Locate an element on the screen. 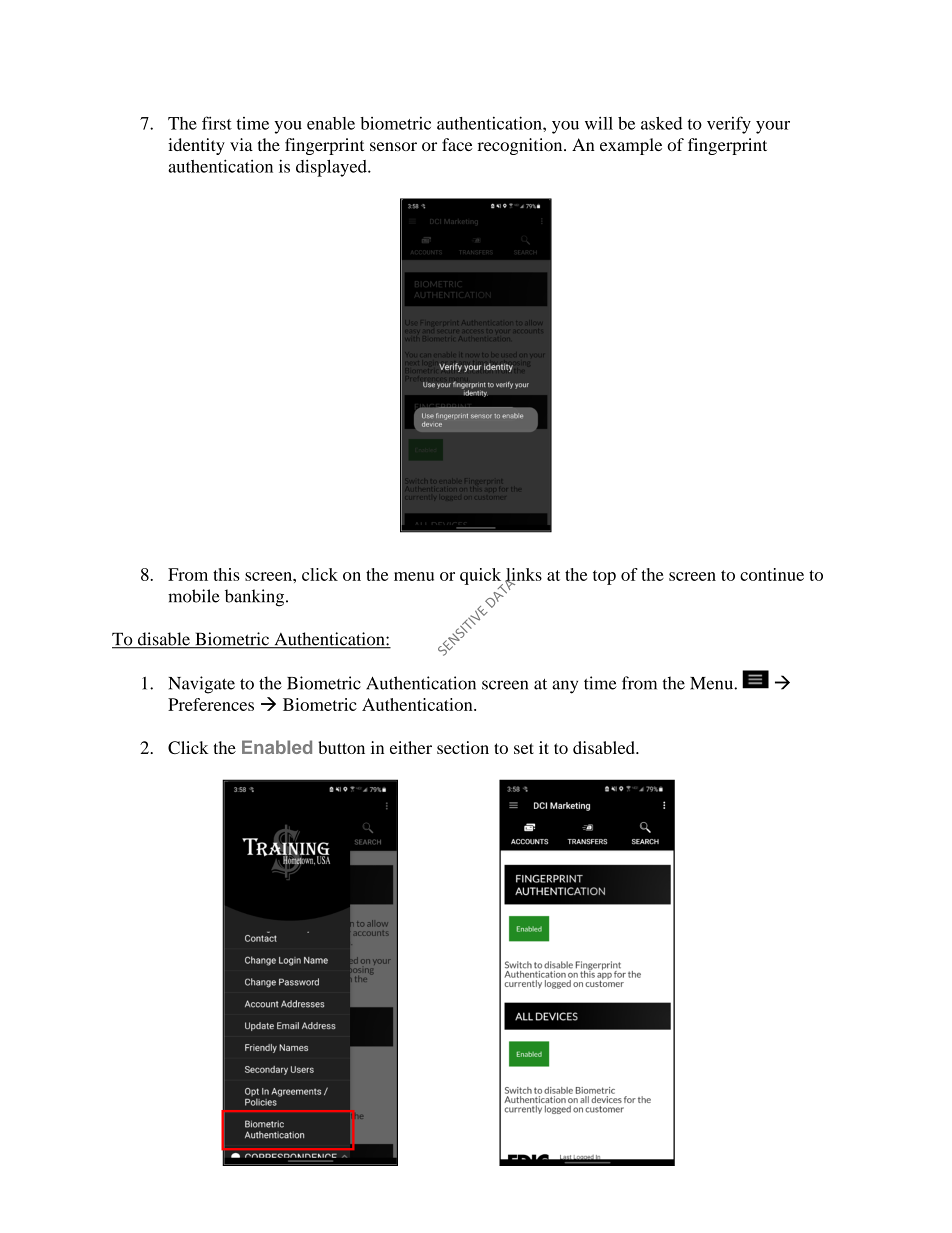 The width and height of the screenshot is (952, 1233). face is located at coordinates (457, 144).
